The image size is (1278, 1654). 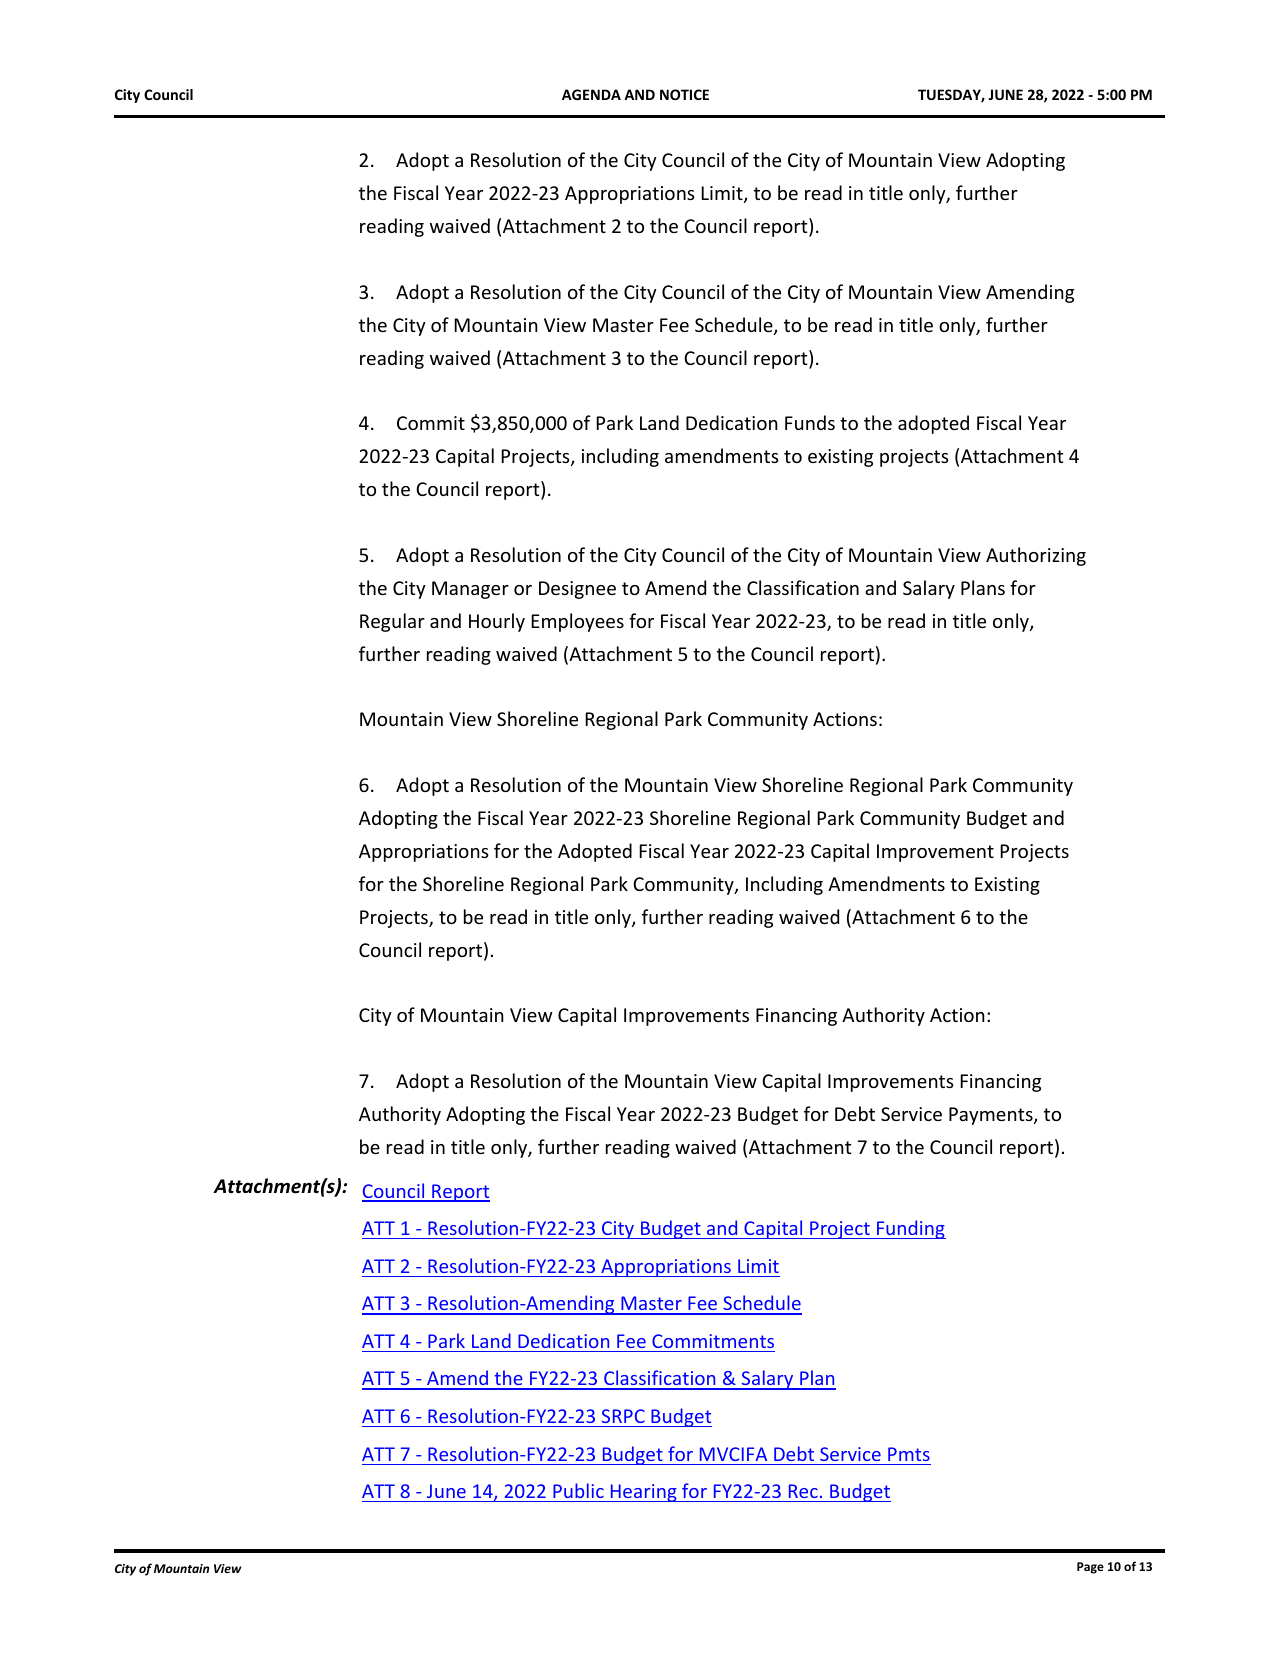 I want to click on Page, so click(x=1090, y=1568).
